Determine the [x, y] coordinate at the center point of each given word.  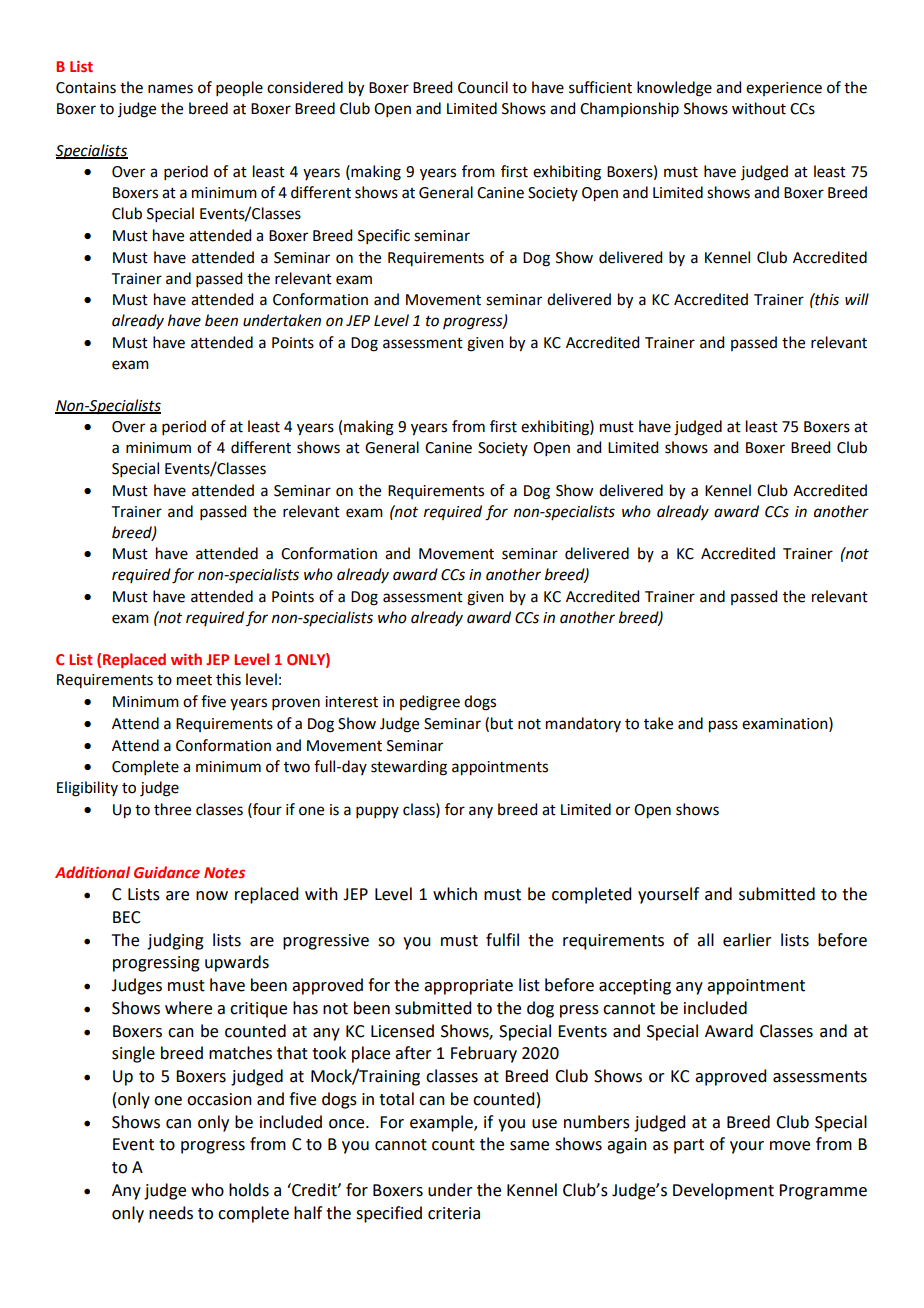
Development [723, 1191]
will [857, 299]
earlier [747, 940]
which [455, 894]
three [172, 809]
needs [171, 1213]
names [170, 89]
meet [194, 680]
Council [483, 87]
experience [784, 89]
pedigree [430, 703]
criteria [454, 1213]
